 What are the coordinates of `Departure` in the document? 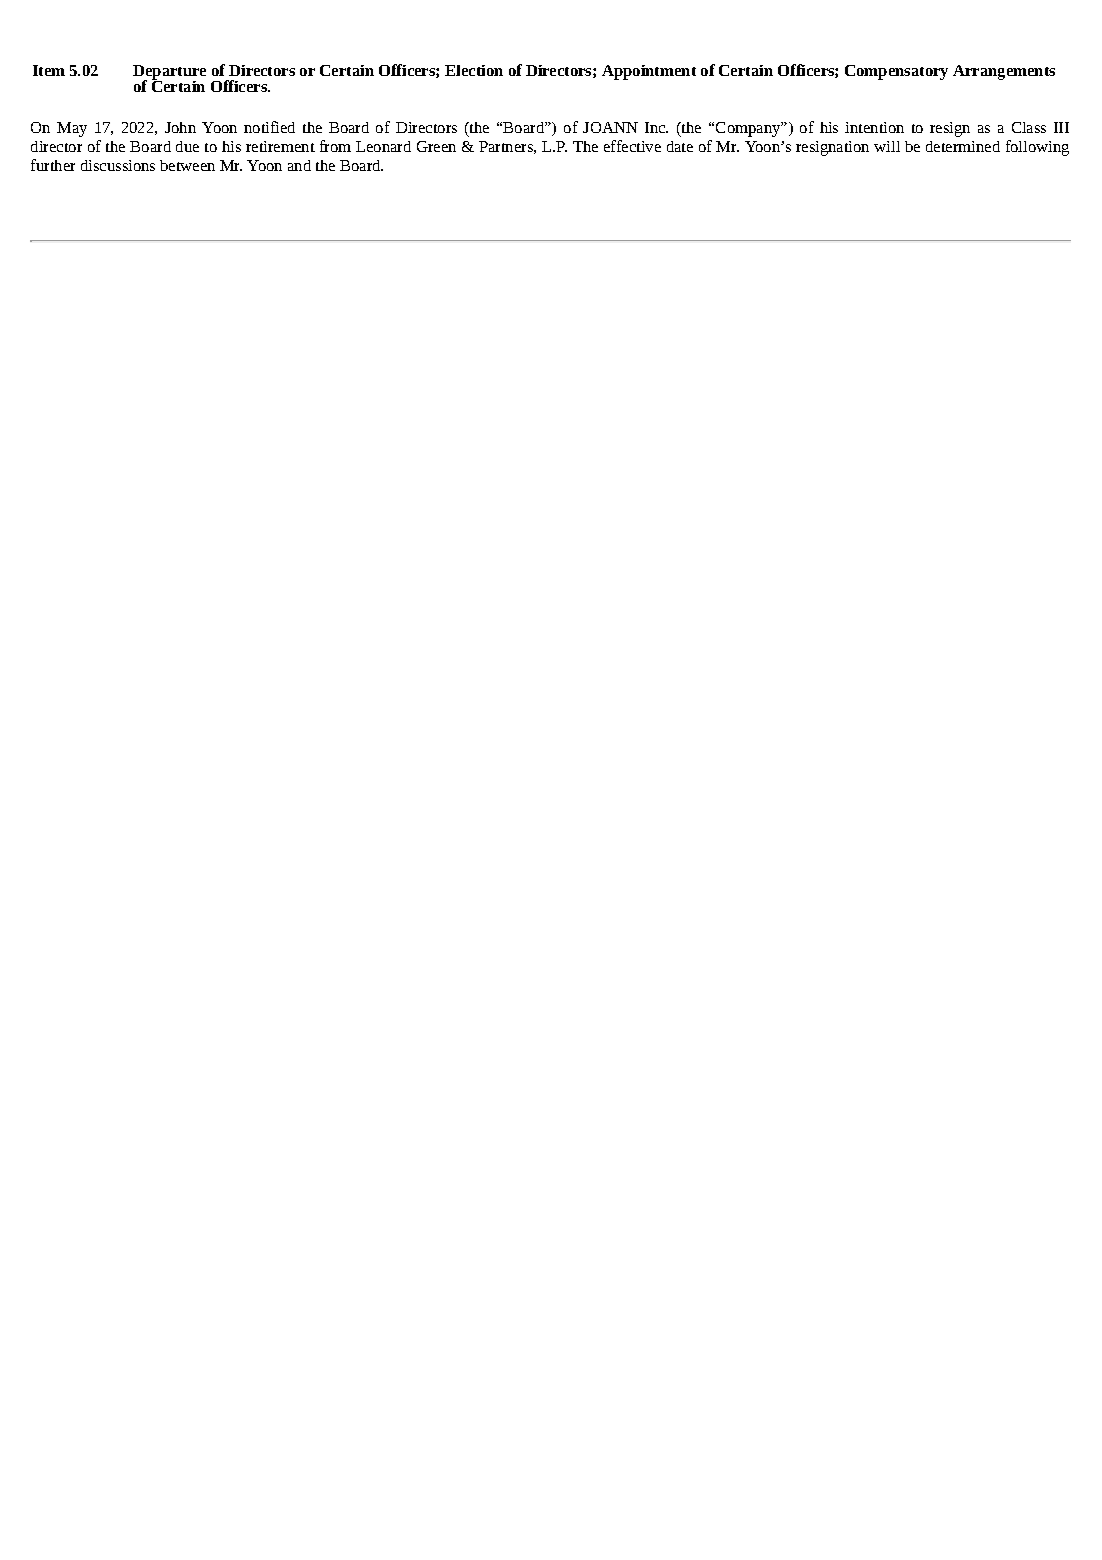 It's located at (169, 73).
